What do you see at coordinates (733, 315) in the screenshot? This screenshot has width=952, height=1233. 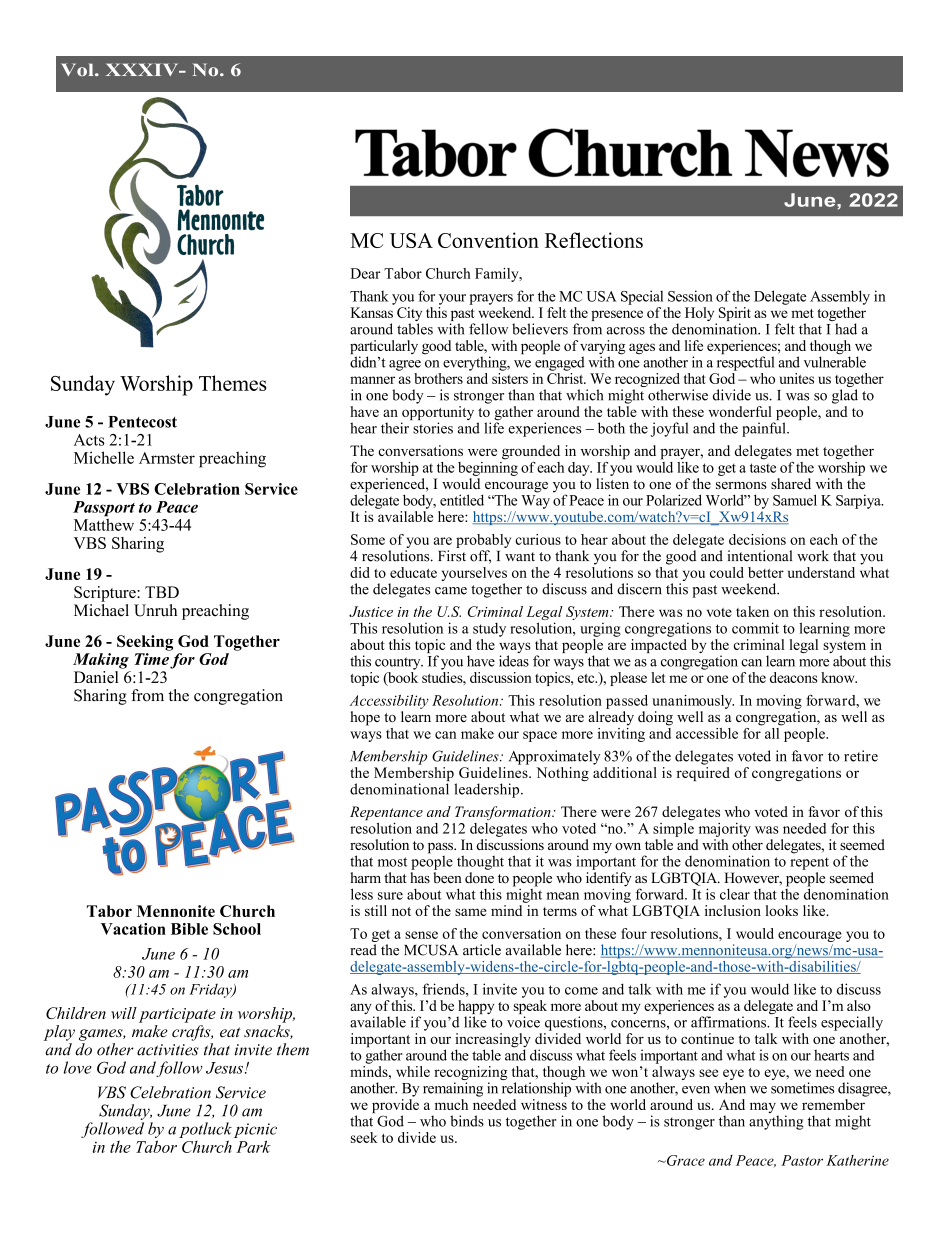 I see `Spirit` at bounding box center [733, 315].
